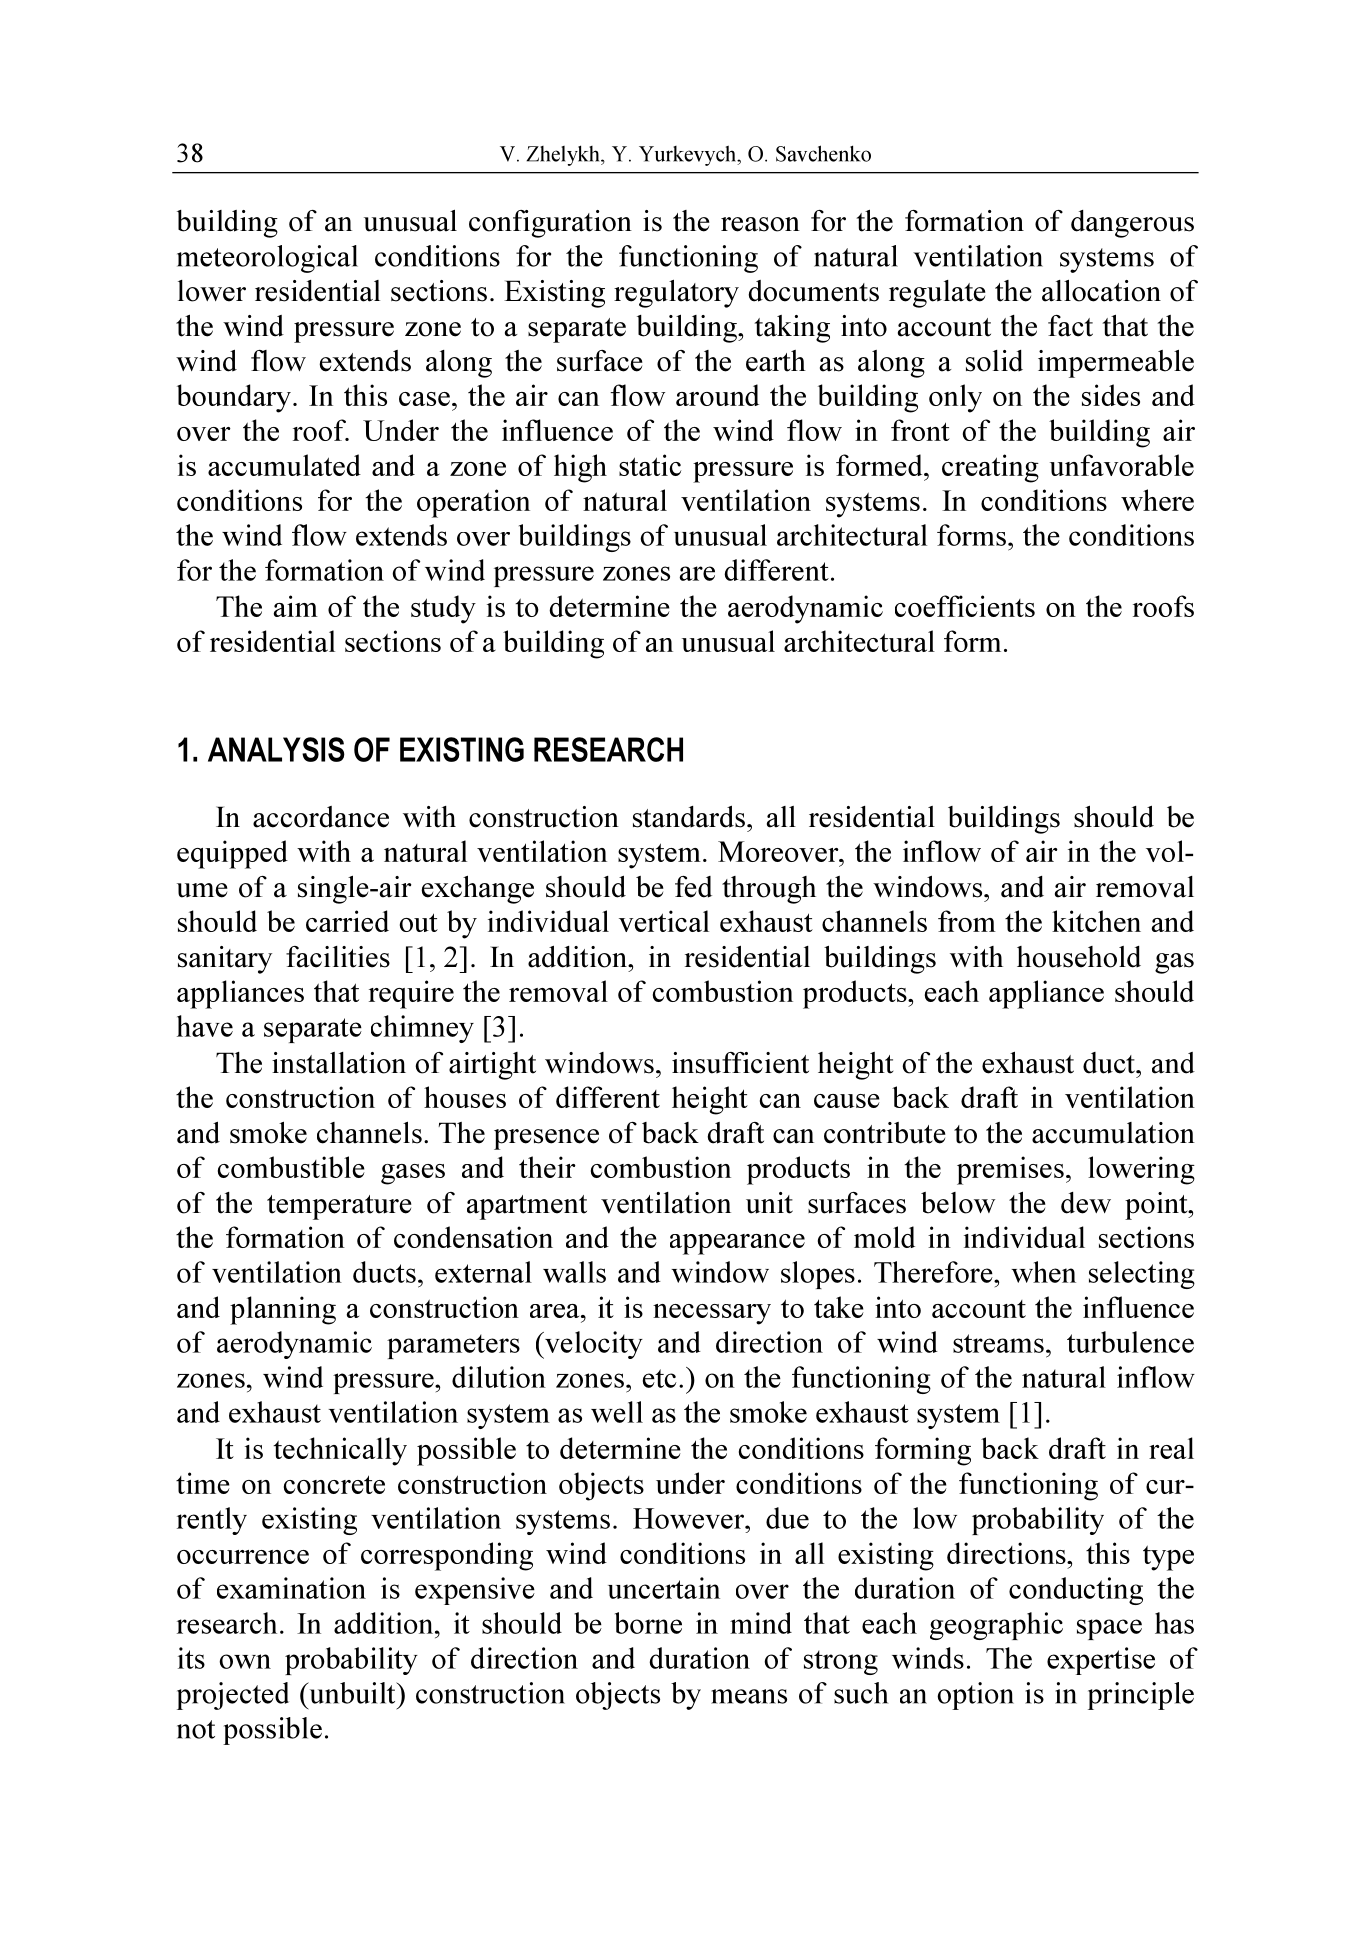 The image size is (1370, 1958). I want to click on regulatory, so click(676, 293).
